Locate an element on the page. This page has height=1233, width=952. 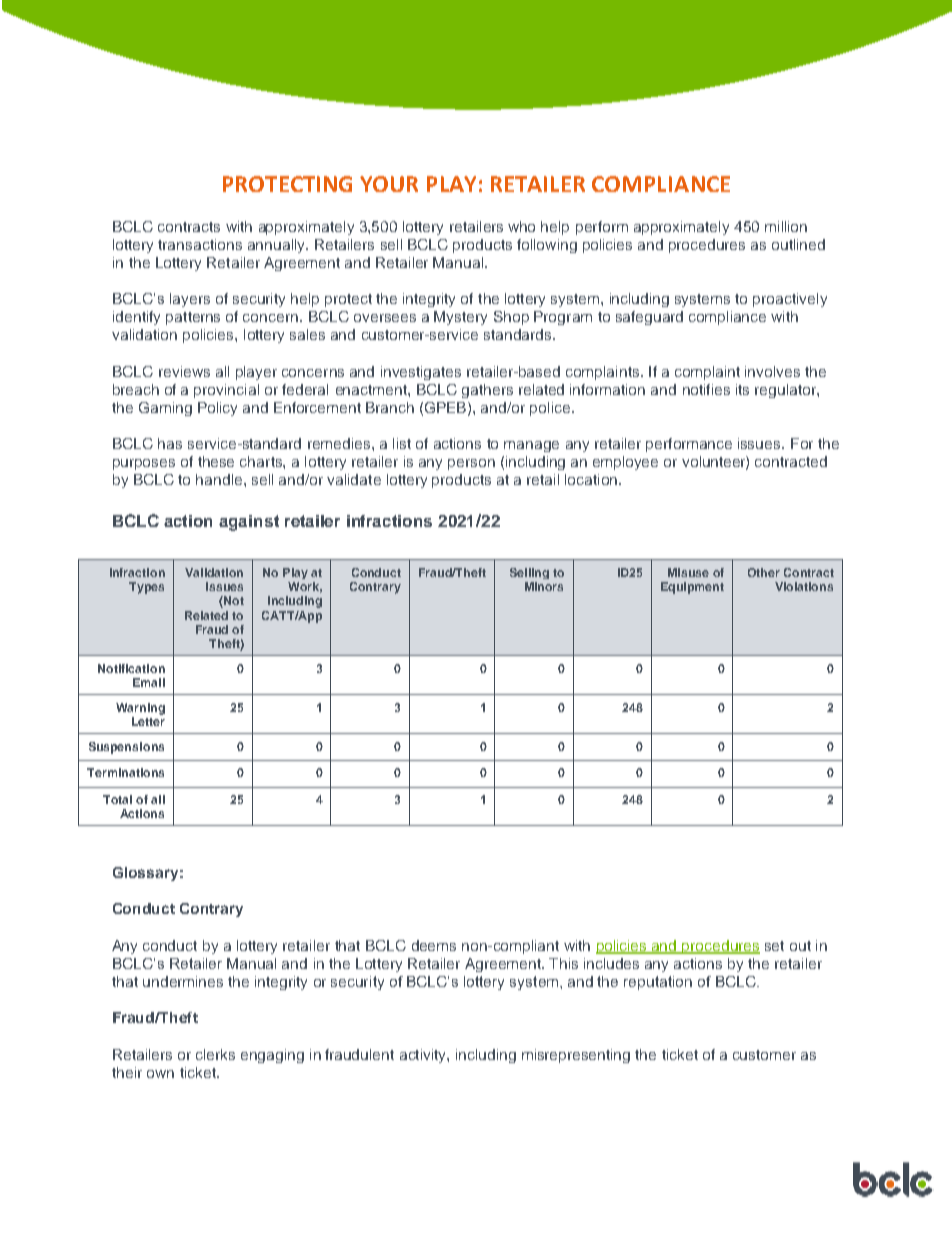
handle is located at coordinates (220, 479).
